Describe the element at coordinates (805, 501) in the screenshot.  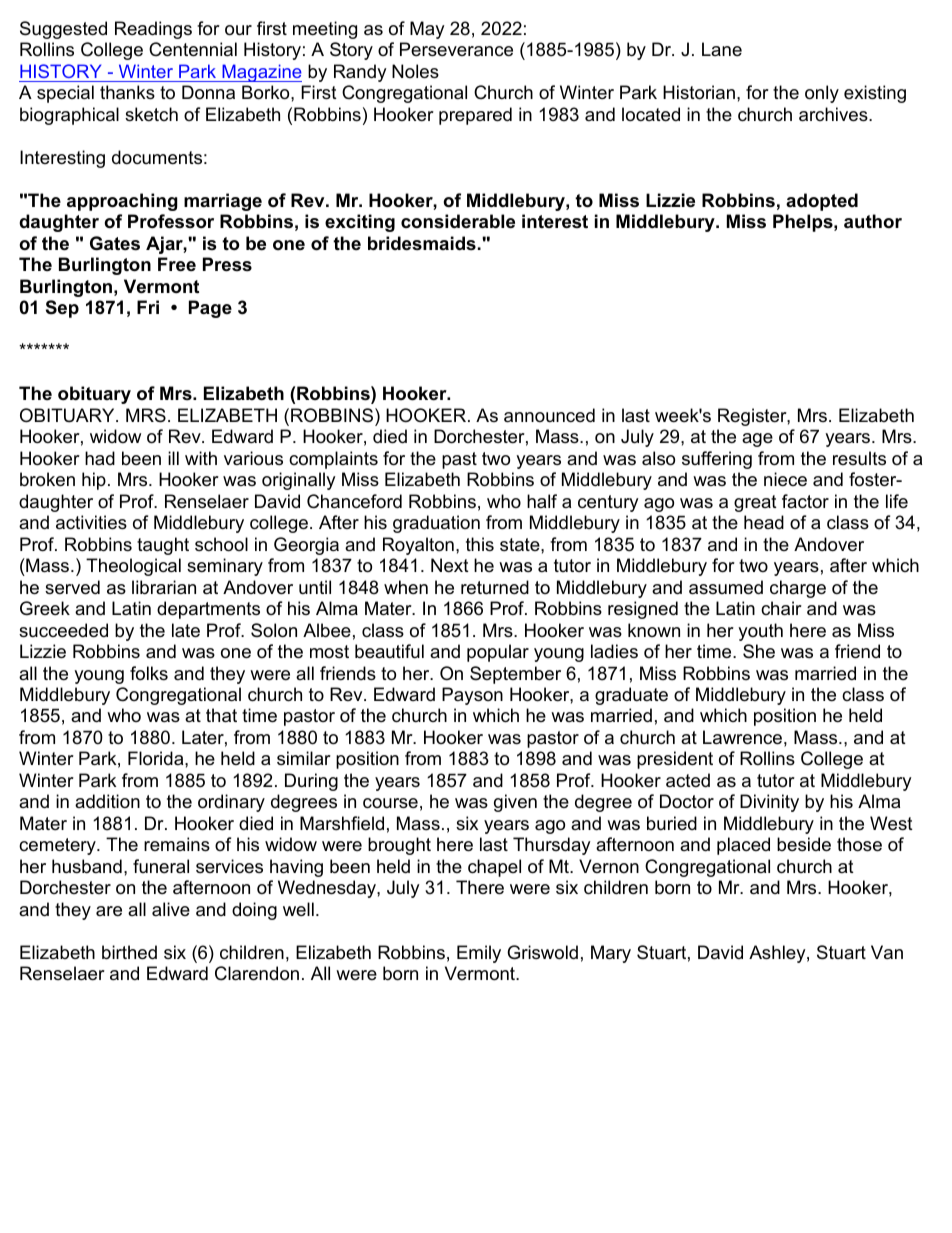
I see `factor` at that location.
